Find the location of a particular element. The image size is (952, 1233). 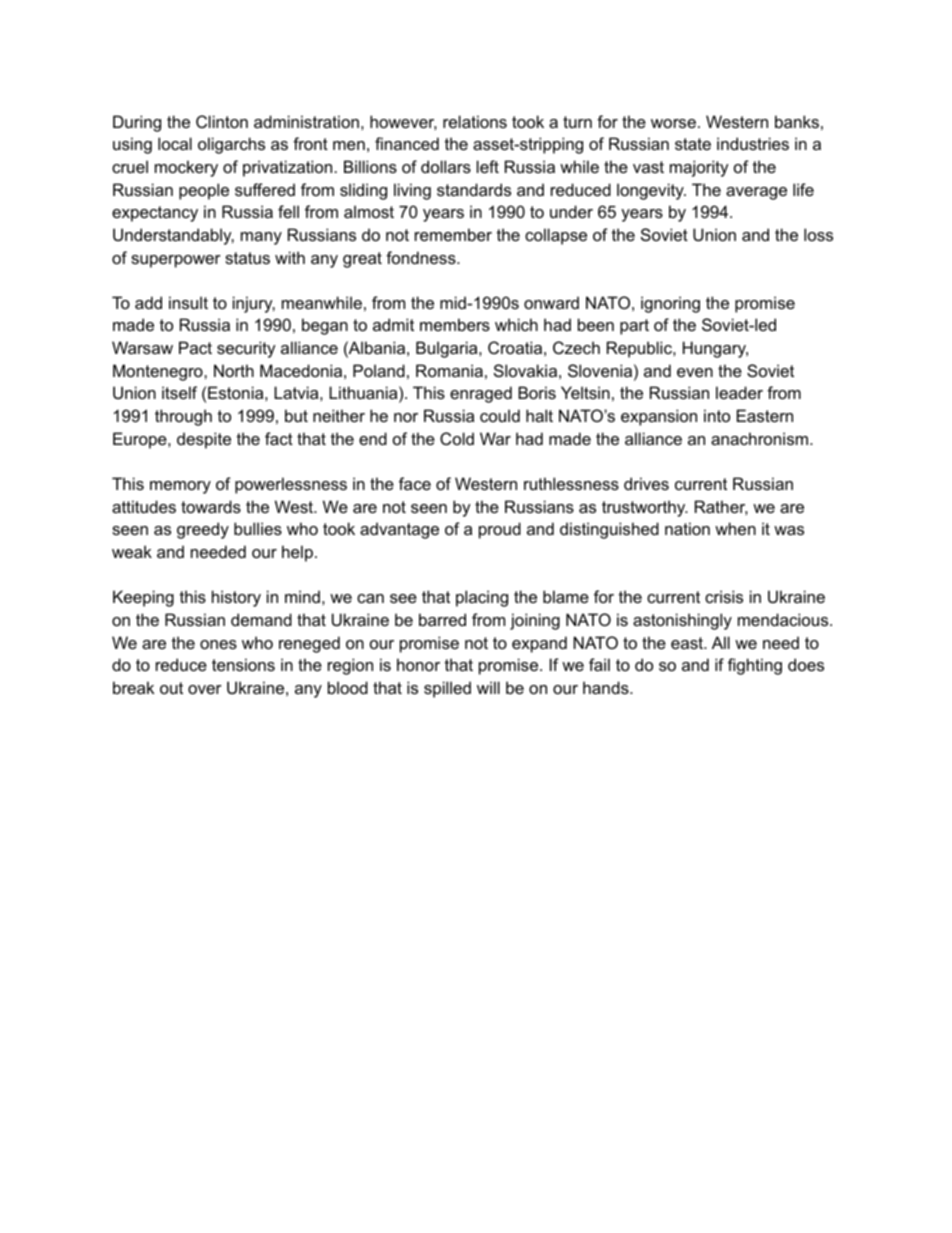

fighting is located at coordinates (755, 666).
